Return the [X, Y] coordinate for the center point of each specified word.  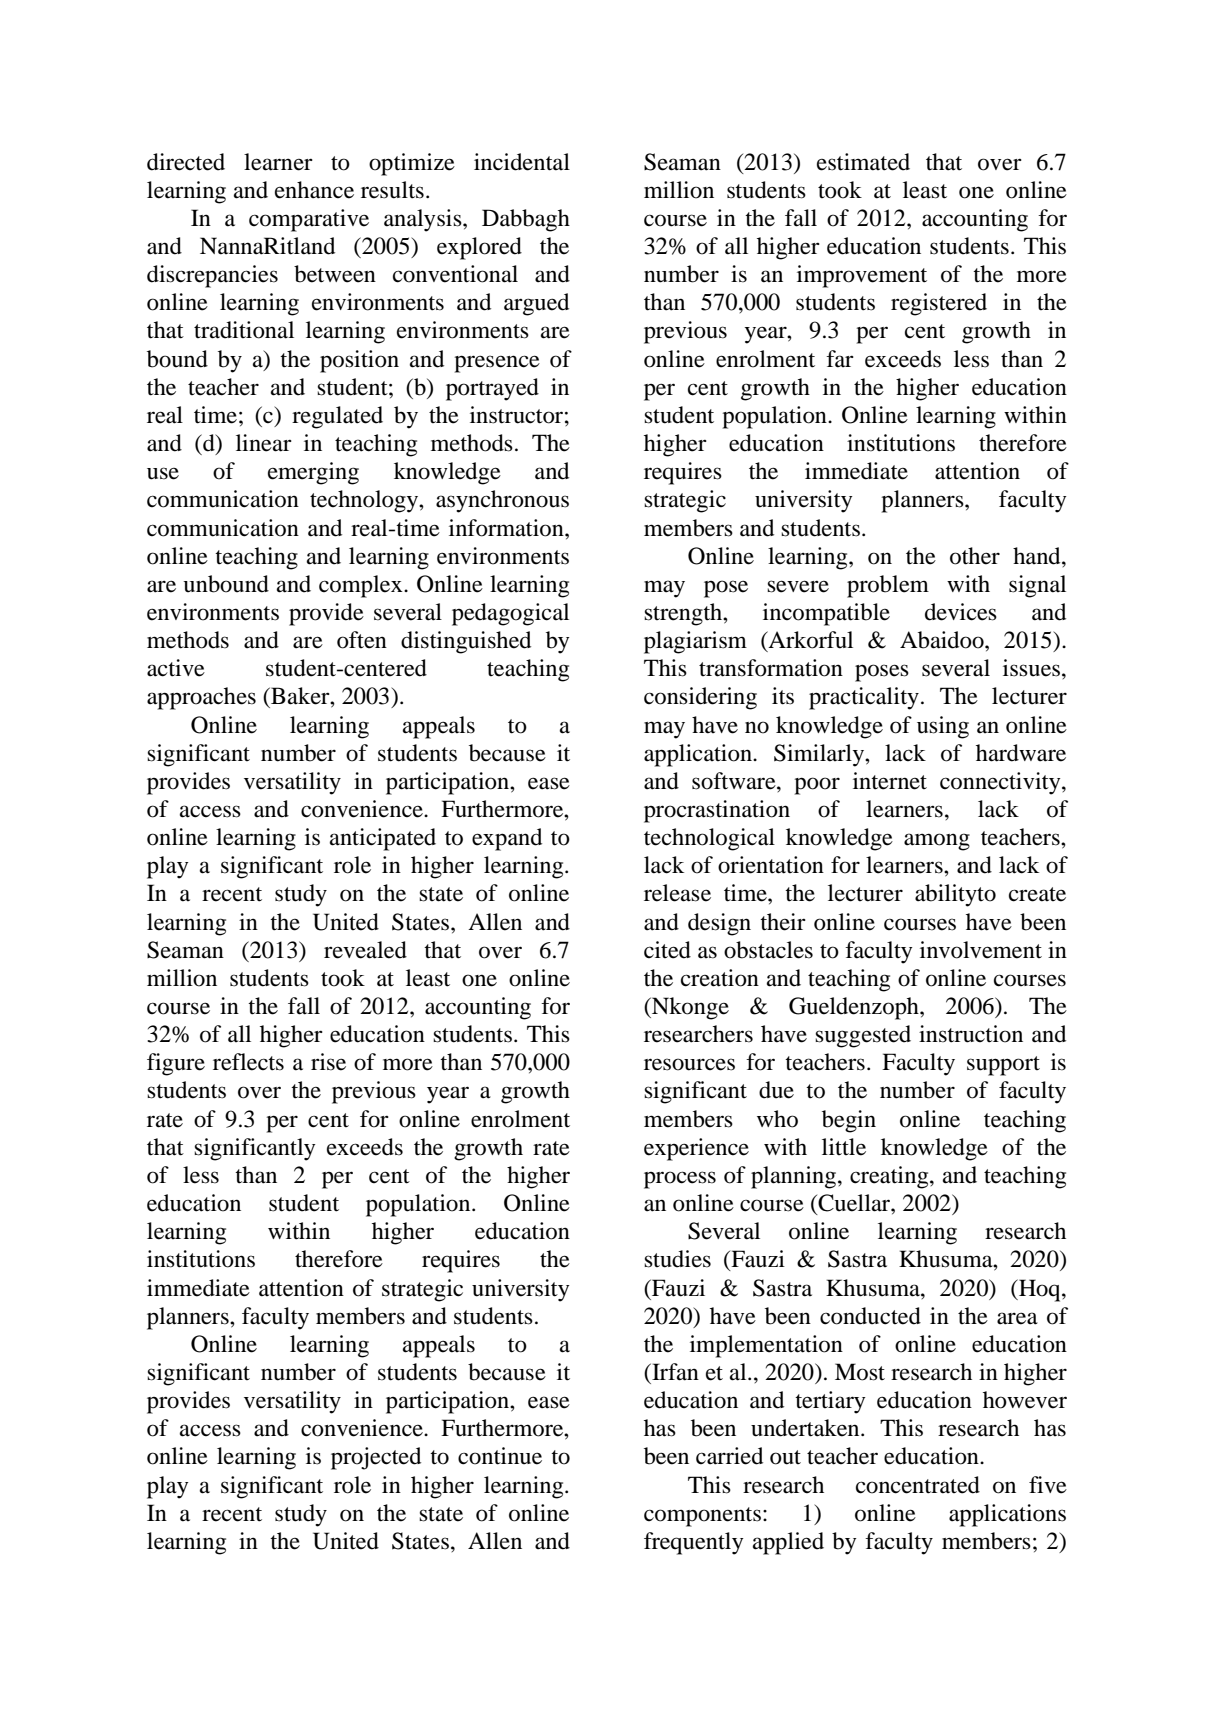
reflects [248, 1062]
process [680, 1180]
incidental [522, 162]
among [937, 842]
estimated [863, 162]
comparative [309, 220]
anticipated [383, 839]
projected [376, 1458]
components [702, 1517]
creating [890, 1177]
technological [709, 839]
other [975, 556]
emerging [313, 473]
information [507, 528]
